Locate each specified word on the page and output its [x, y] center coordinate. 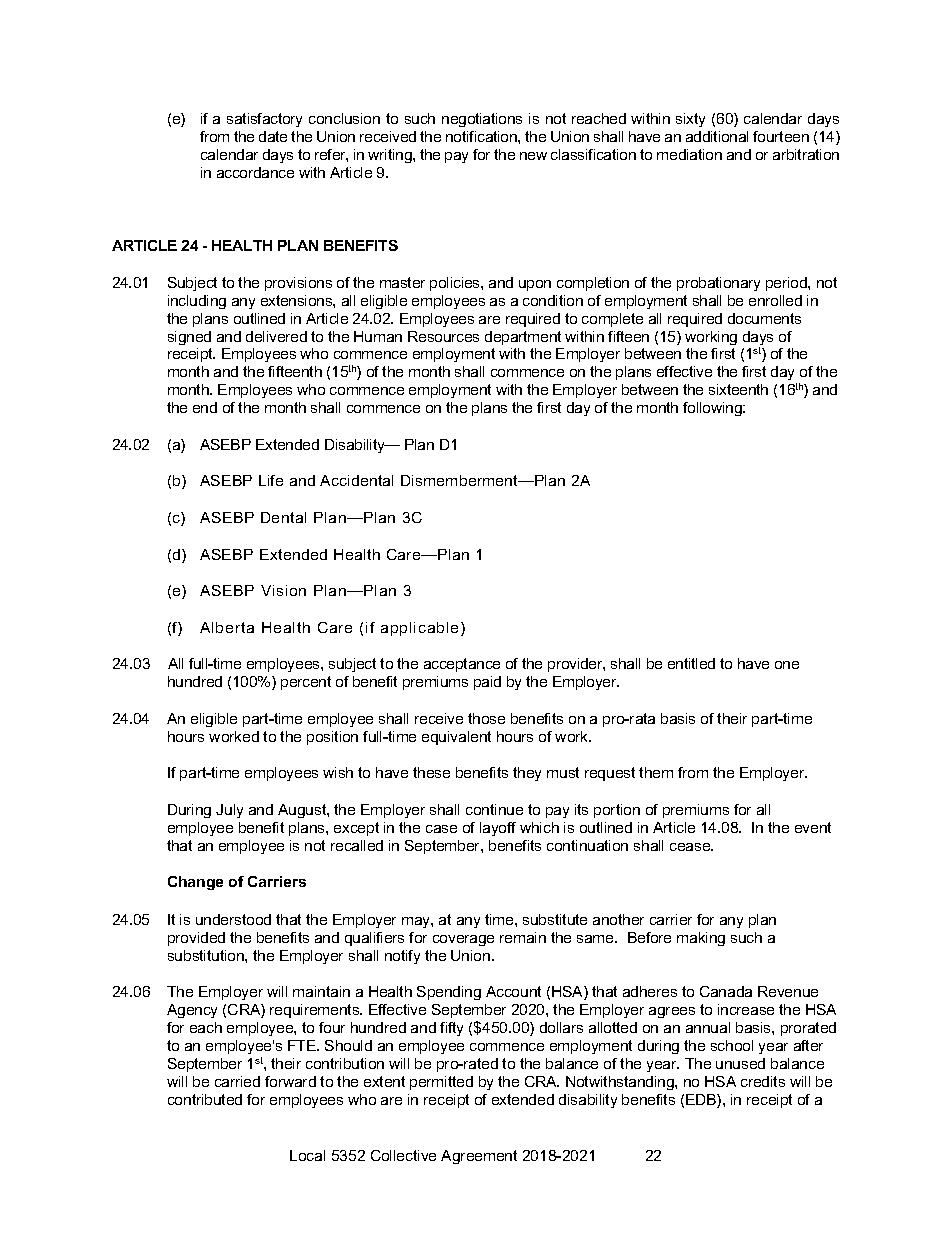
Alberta [227, 627]
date [273, 136]
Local [307, 1155]
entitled [691, 663]
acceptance [462, 665]
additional [717, 136]
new [533, 156]
